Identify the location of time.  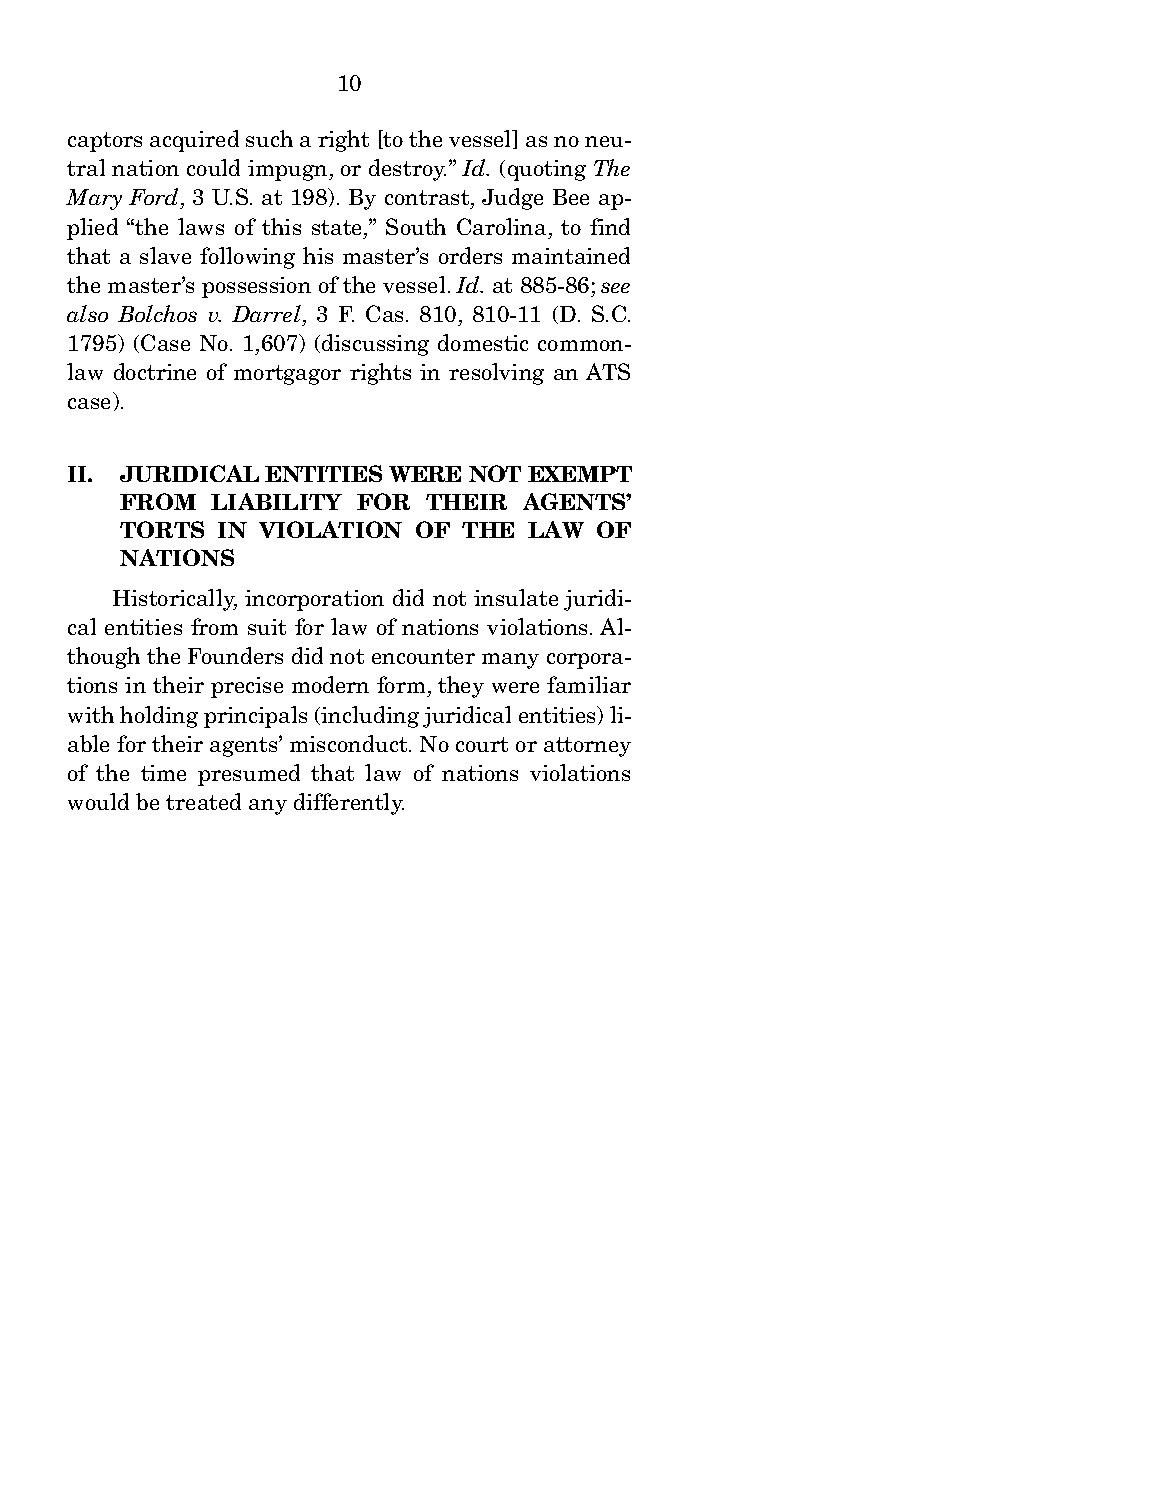
(163, 773).
